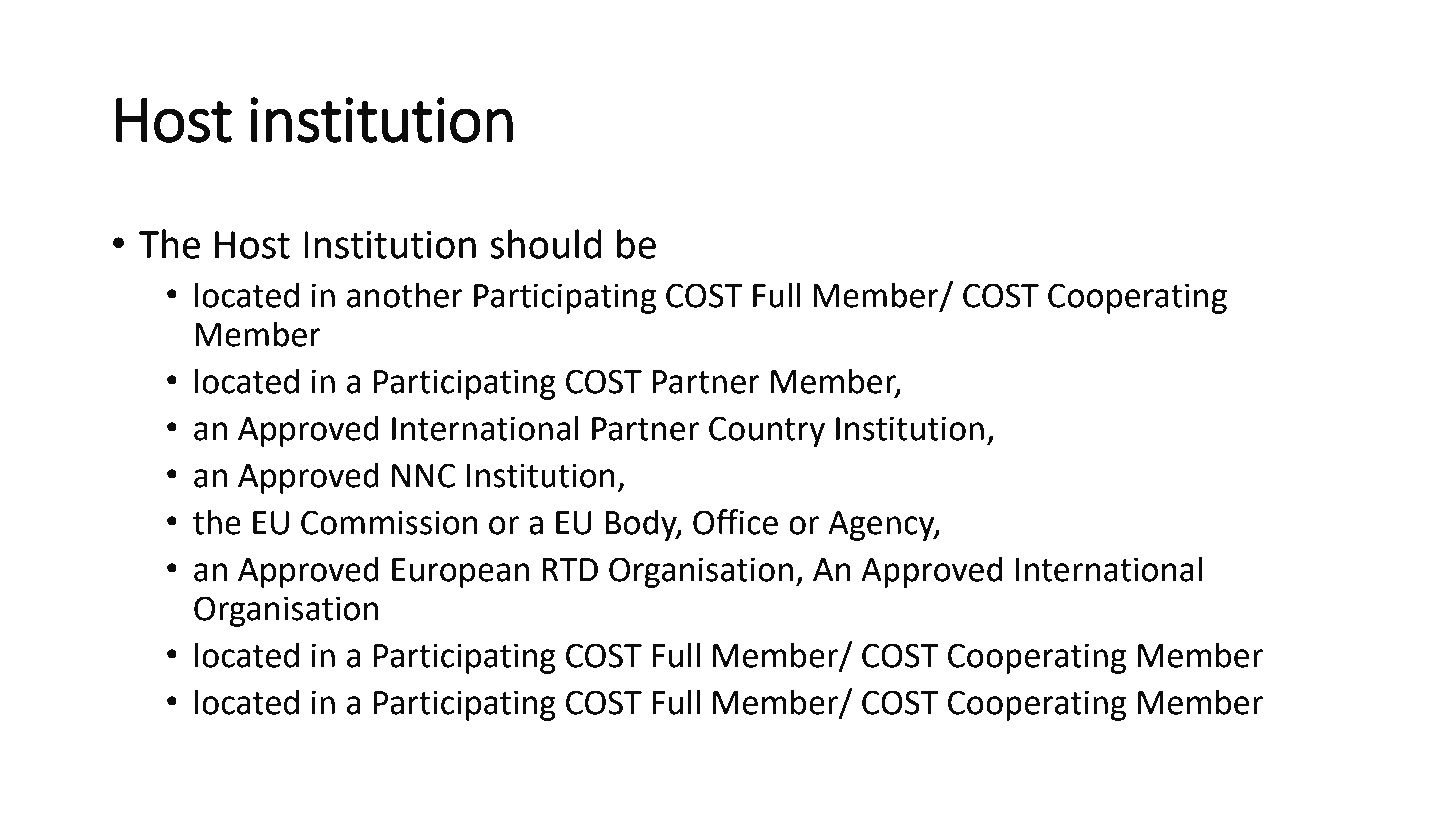 This image has width=1456, height=819. Describe the element at coordinates (546, 244) in the image. I see `should` at that location.
